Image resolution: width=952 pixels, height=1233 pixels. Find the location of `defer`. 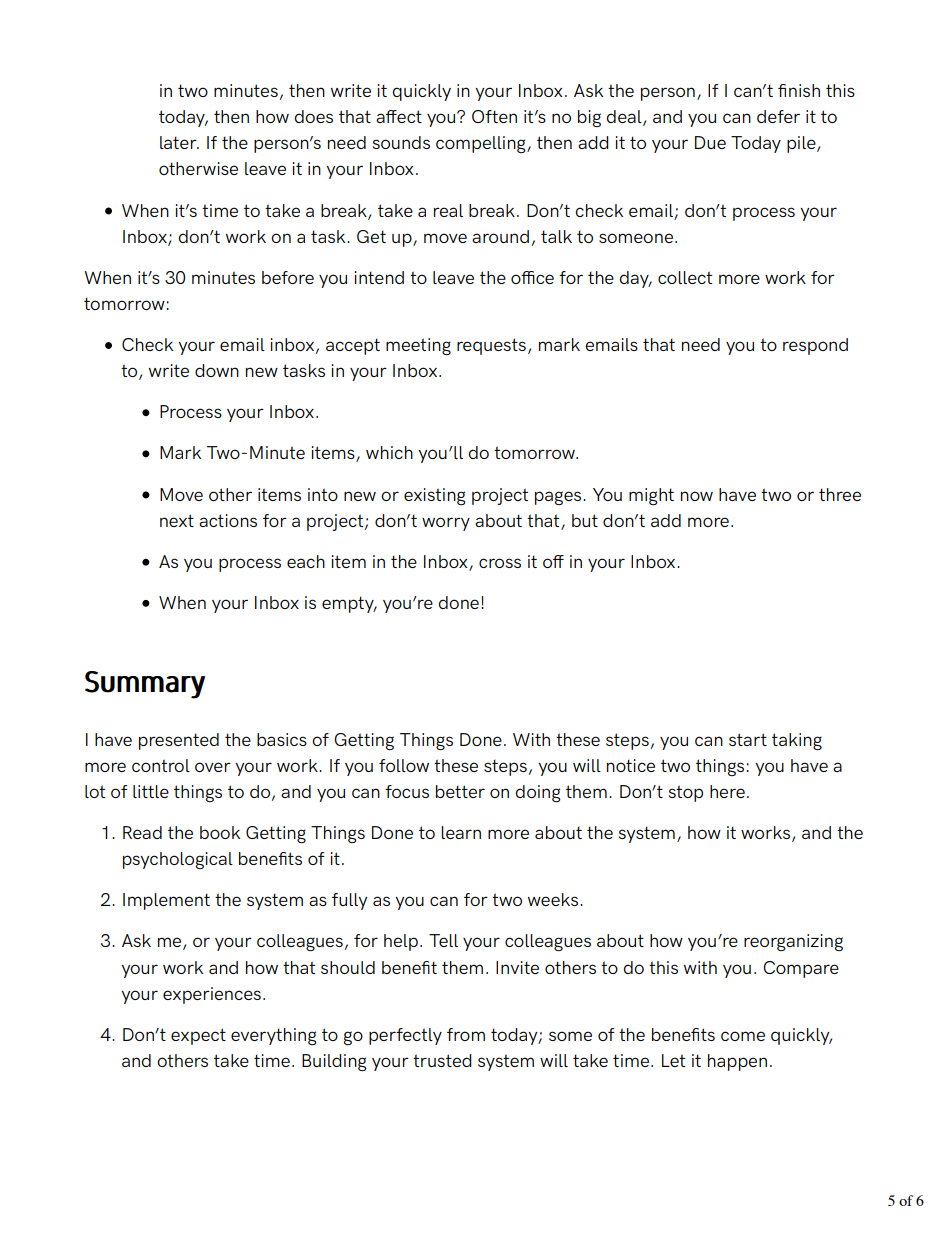

defer is located at coordinates (778, 116).
